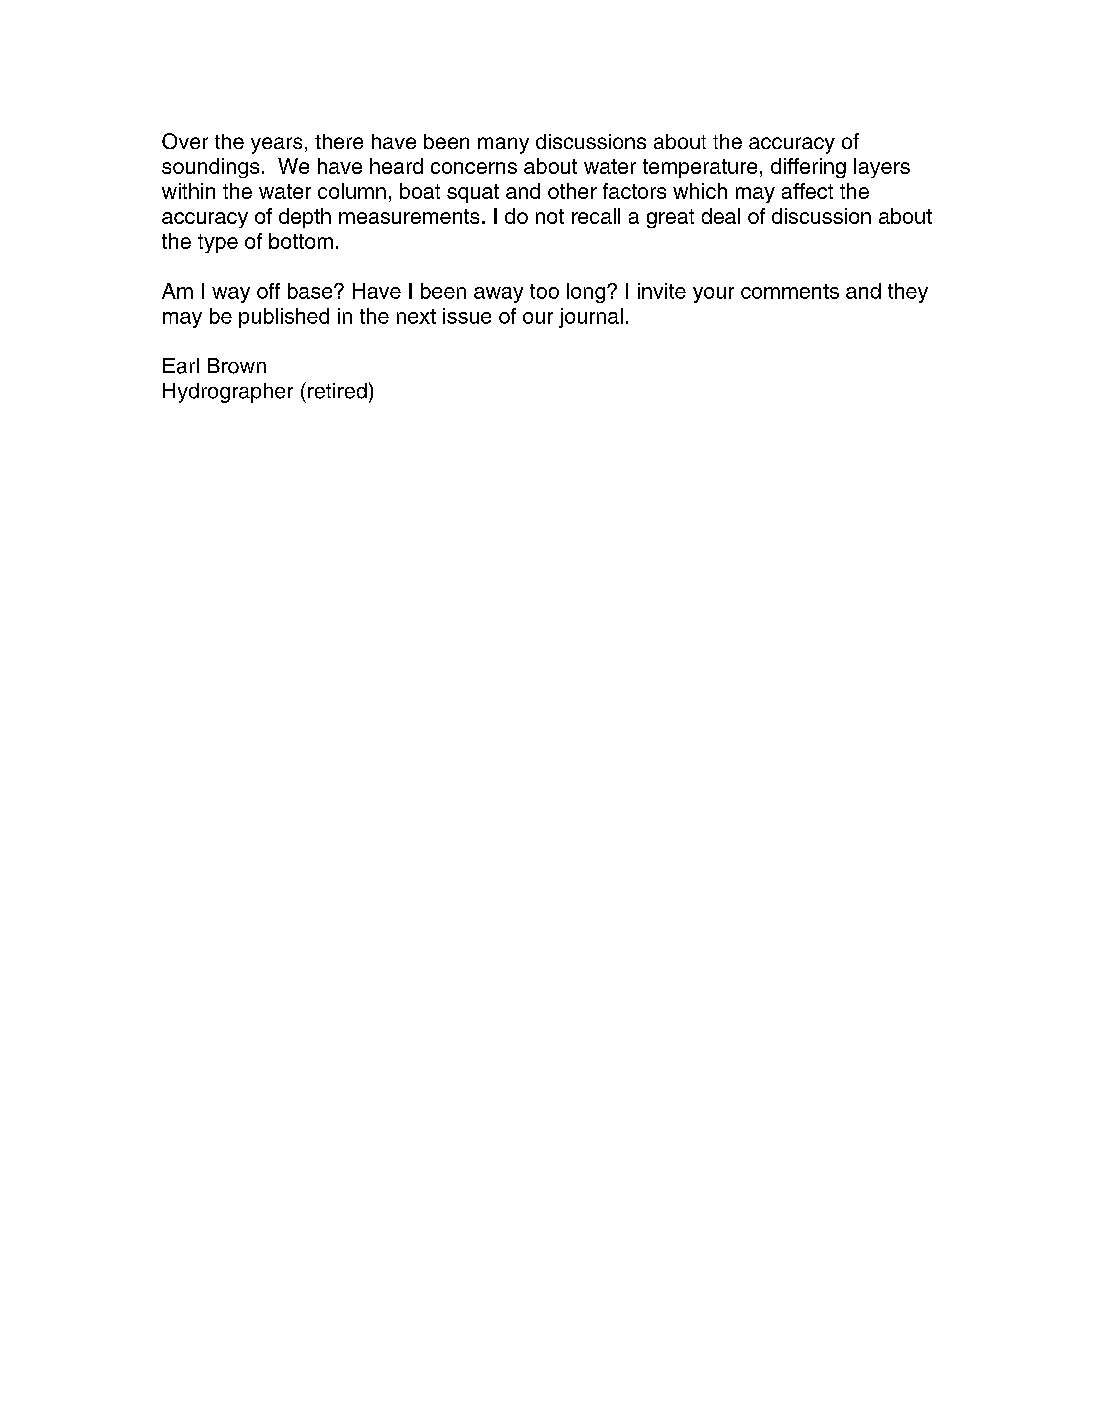 The image size is (1099, 1422). I want to click on your, so click(713, 295).
